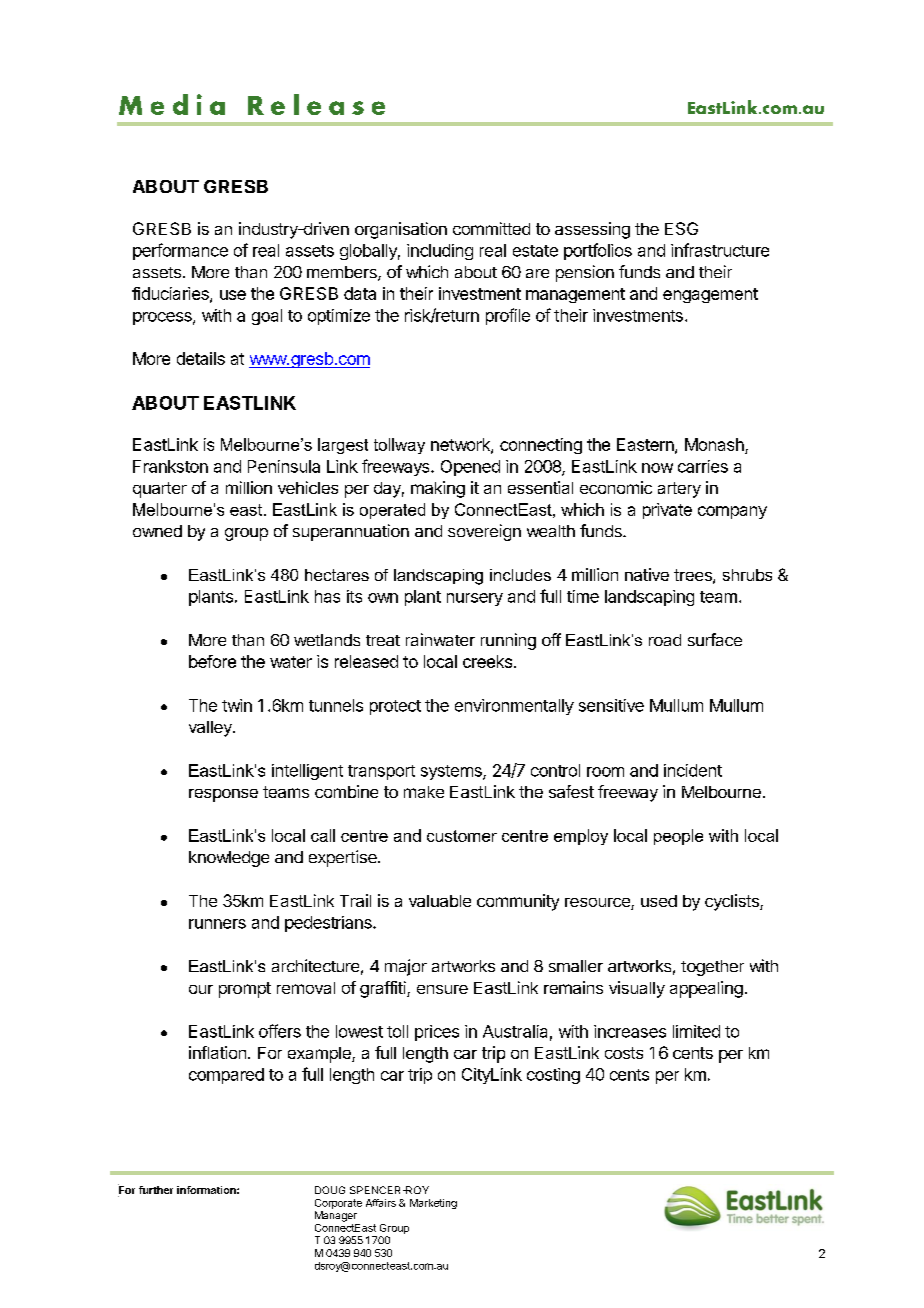  What do you see at coordinates (229, 859) in the screenshot?
I see `knowledge` at bounding box center [229, 859].
